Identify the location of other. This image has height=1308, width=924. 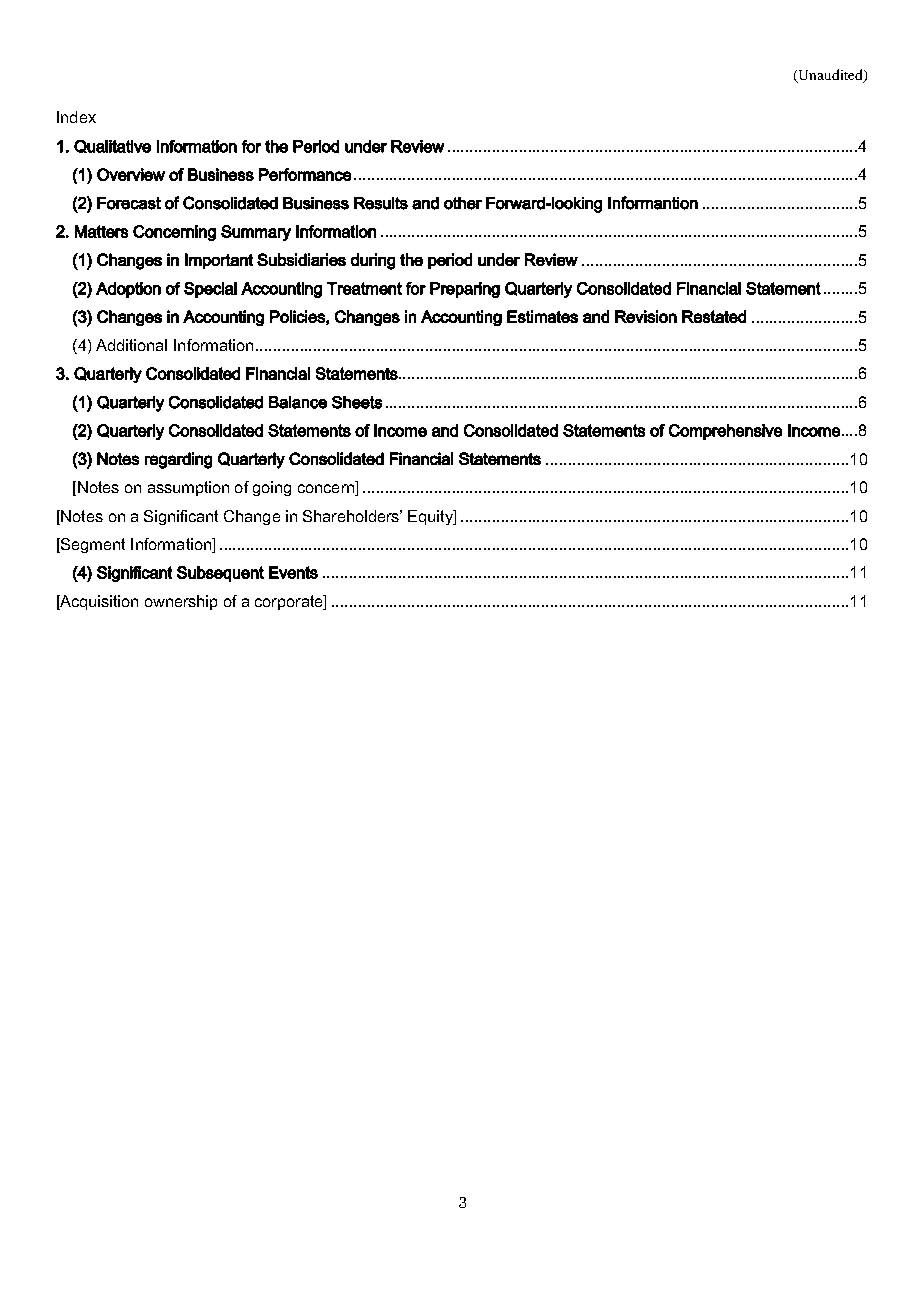
(463, 203).
